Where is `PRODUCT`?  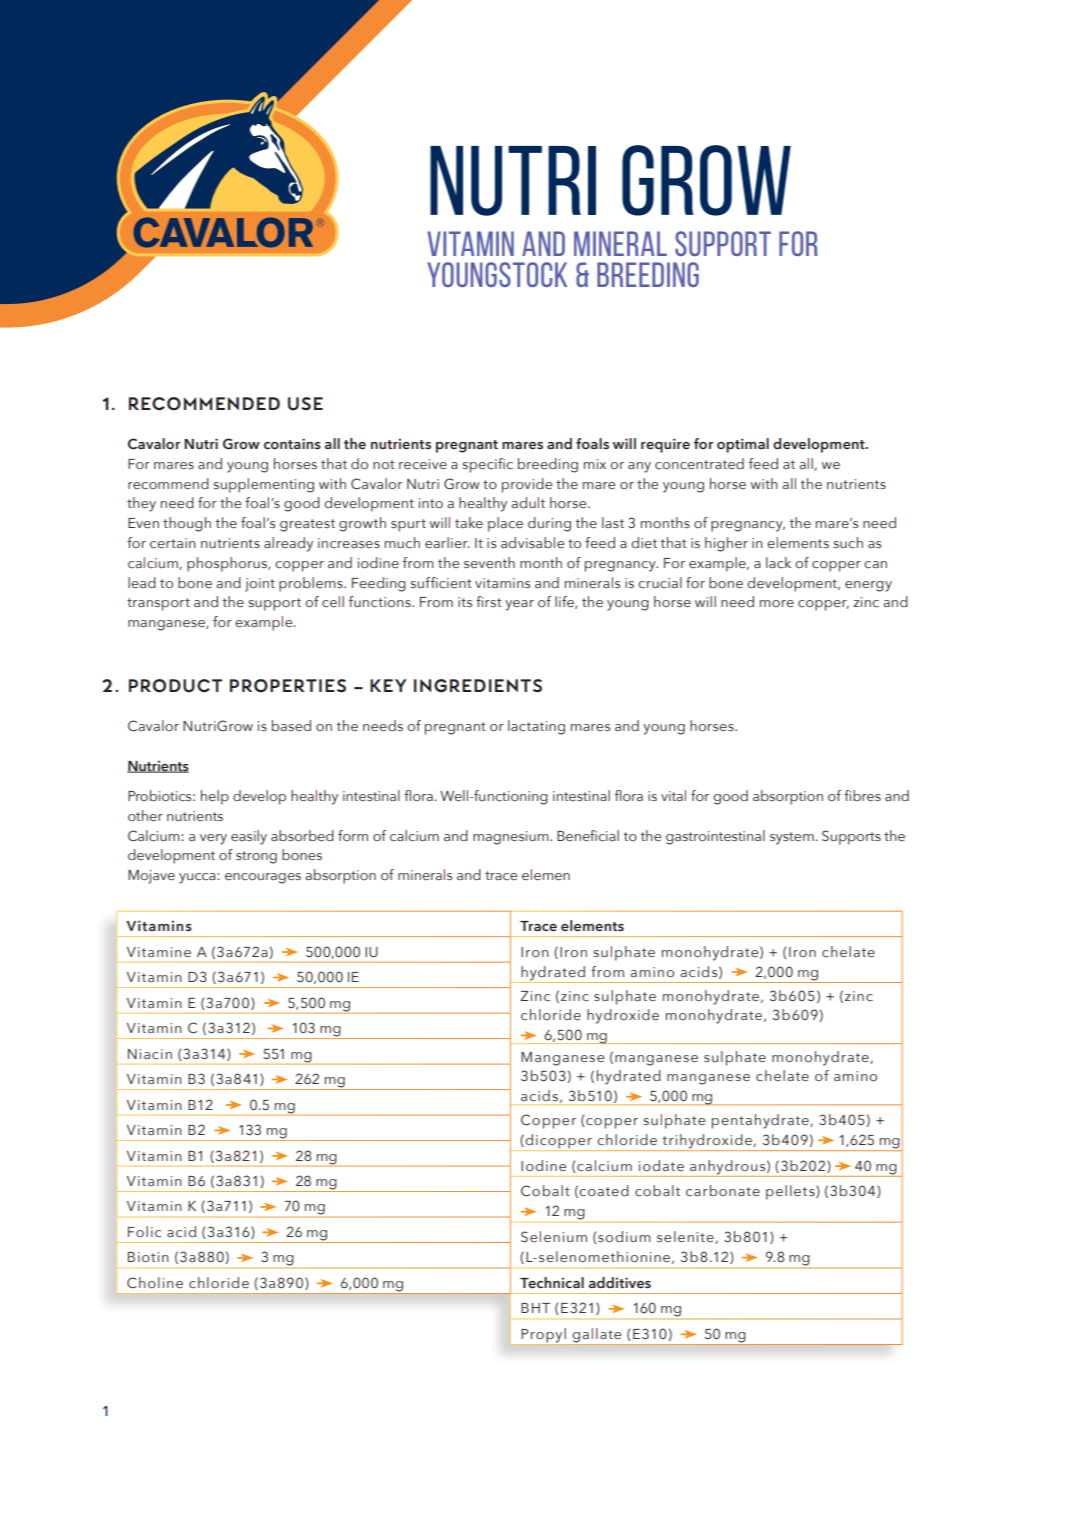 PRODUCT is located at coordinates (175, 686).
